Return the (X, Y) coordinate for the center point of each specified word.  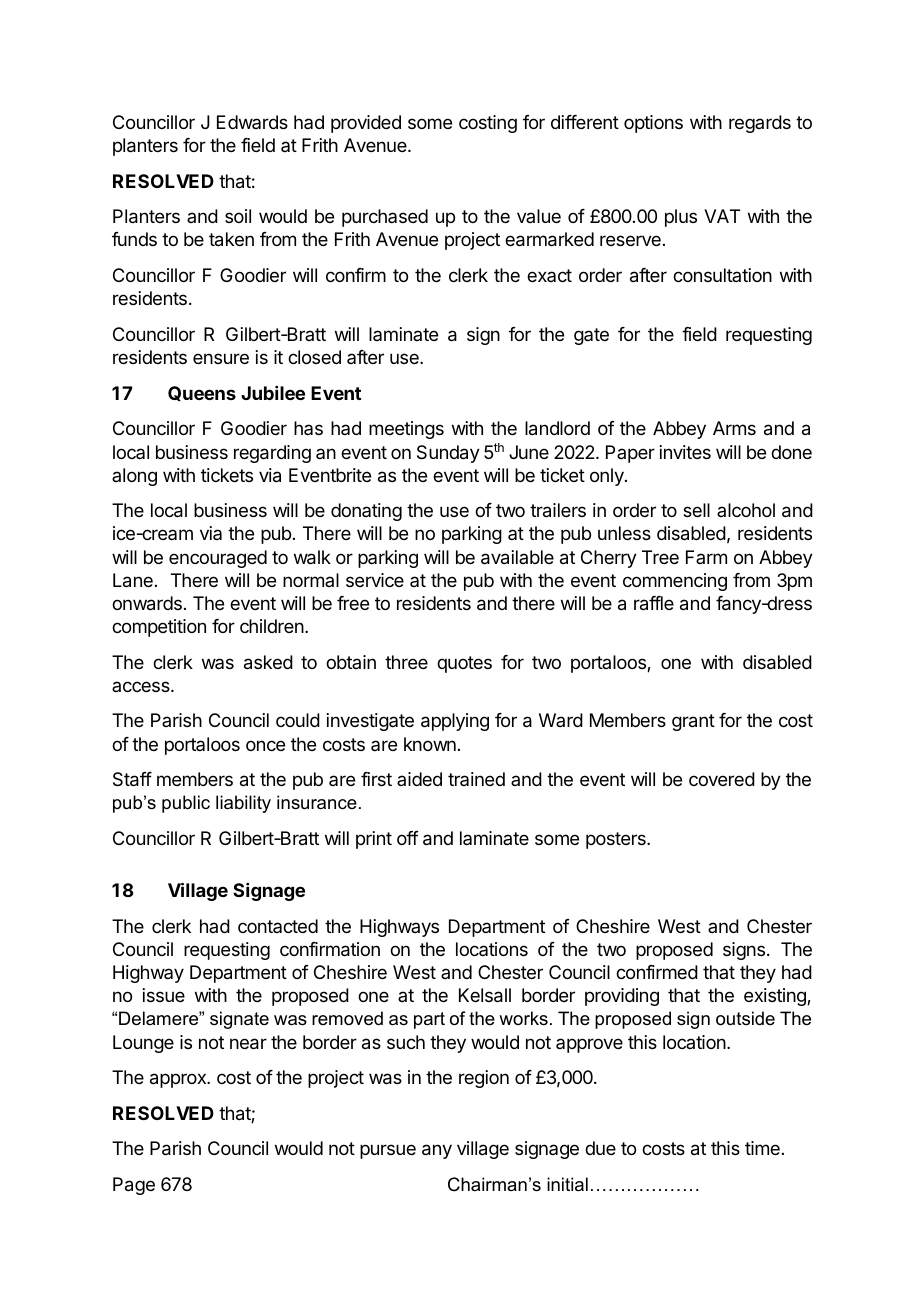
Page (134, 1186)
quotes (464, 664)
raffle (654, 603)
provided (366, 124)
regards (760, 124)
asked (268, 662)
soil (238, 216)
